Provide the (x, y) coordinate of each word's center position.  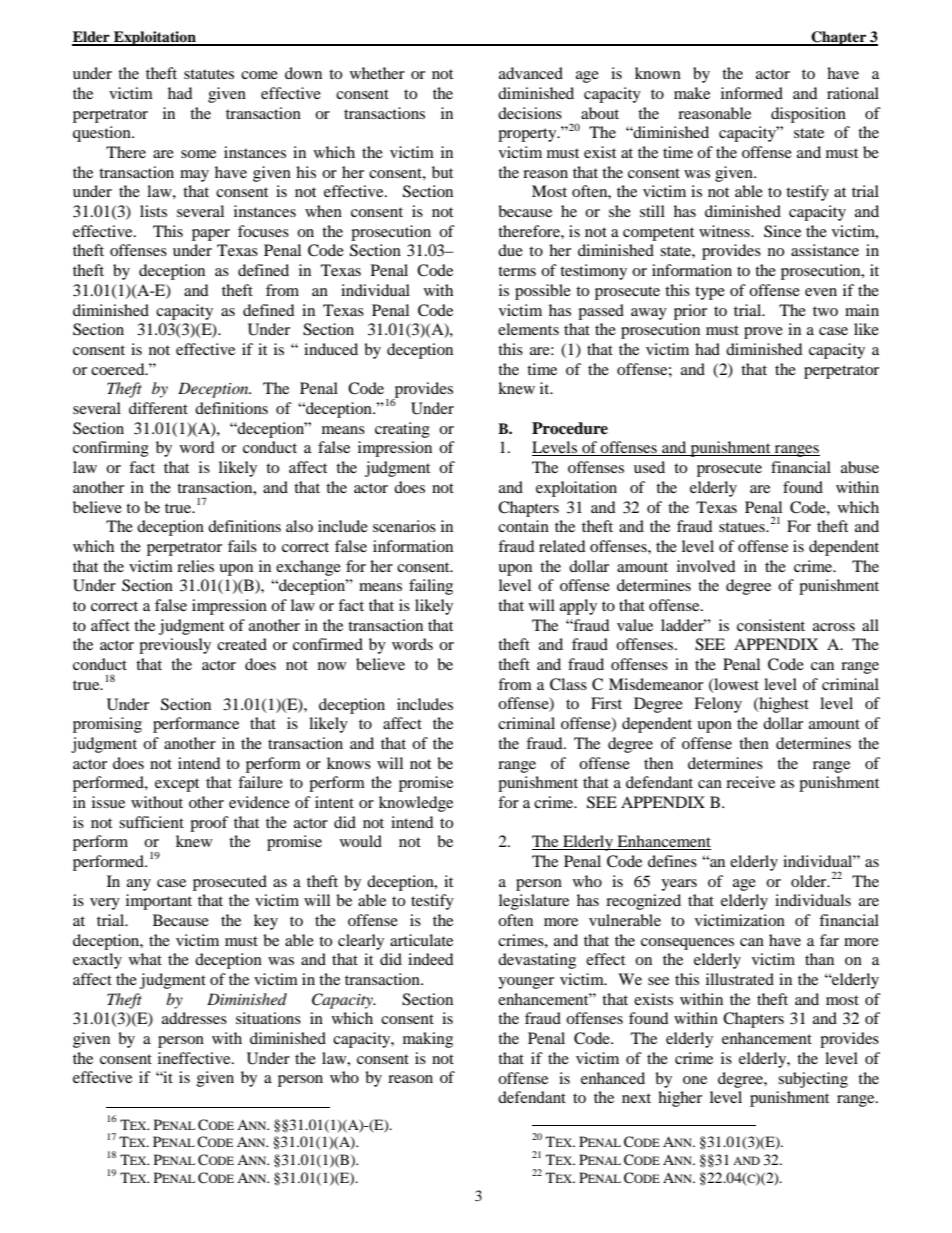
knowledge (416, 804)
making (428, 1040)
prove (763, 333)
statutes (209, 74)
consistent (771, 625)
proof (209, 824)
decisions (530, 113)
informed (752, 93)
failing (431, 587)
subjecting (813, 1080)
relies (195, 566)
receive (750, 782)
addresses (194, 1018)
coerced (119, 369)
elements (528, 329)
